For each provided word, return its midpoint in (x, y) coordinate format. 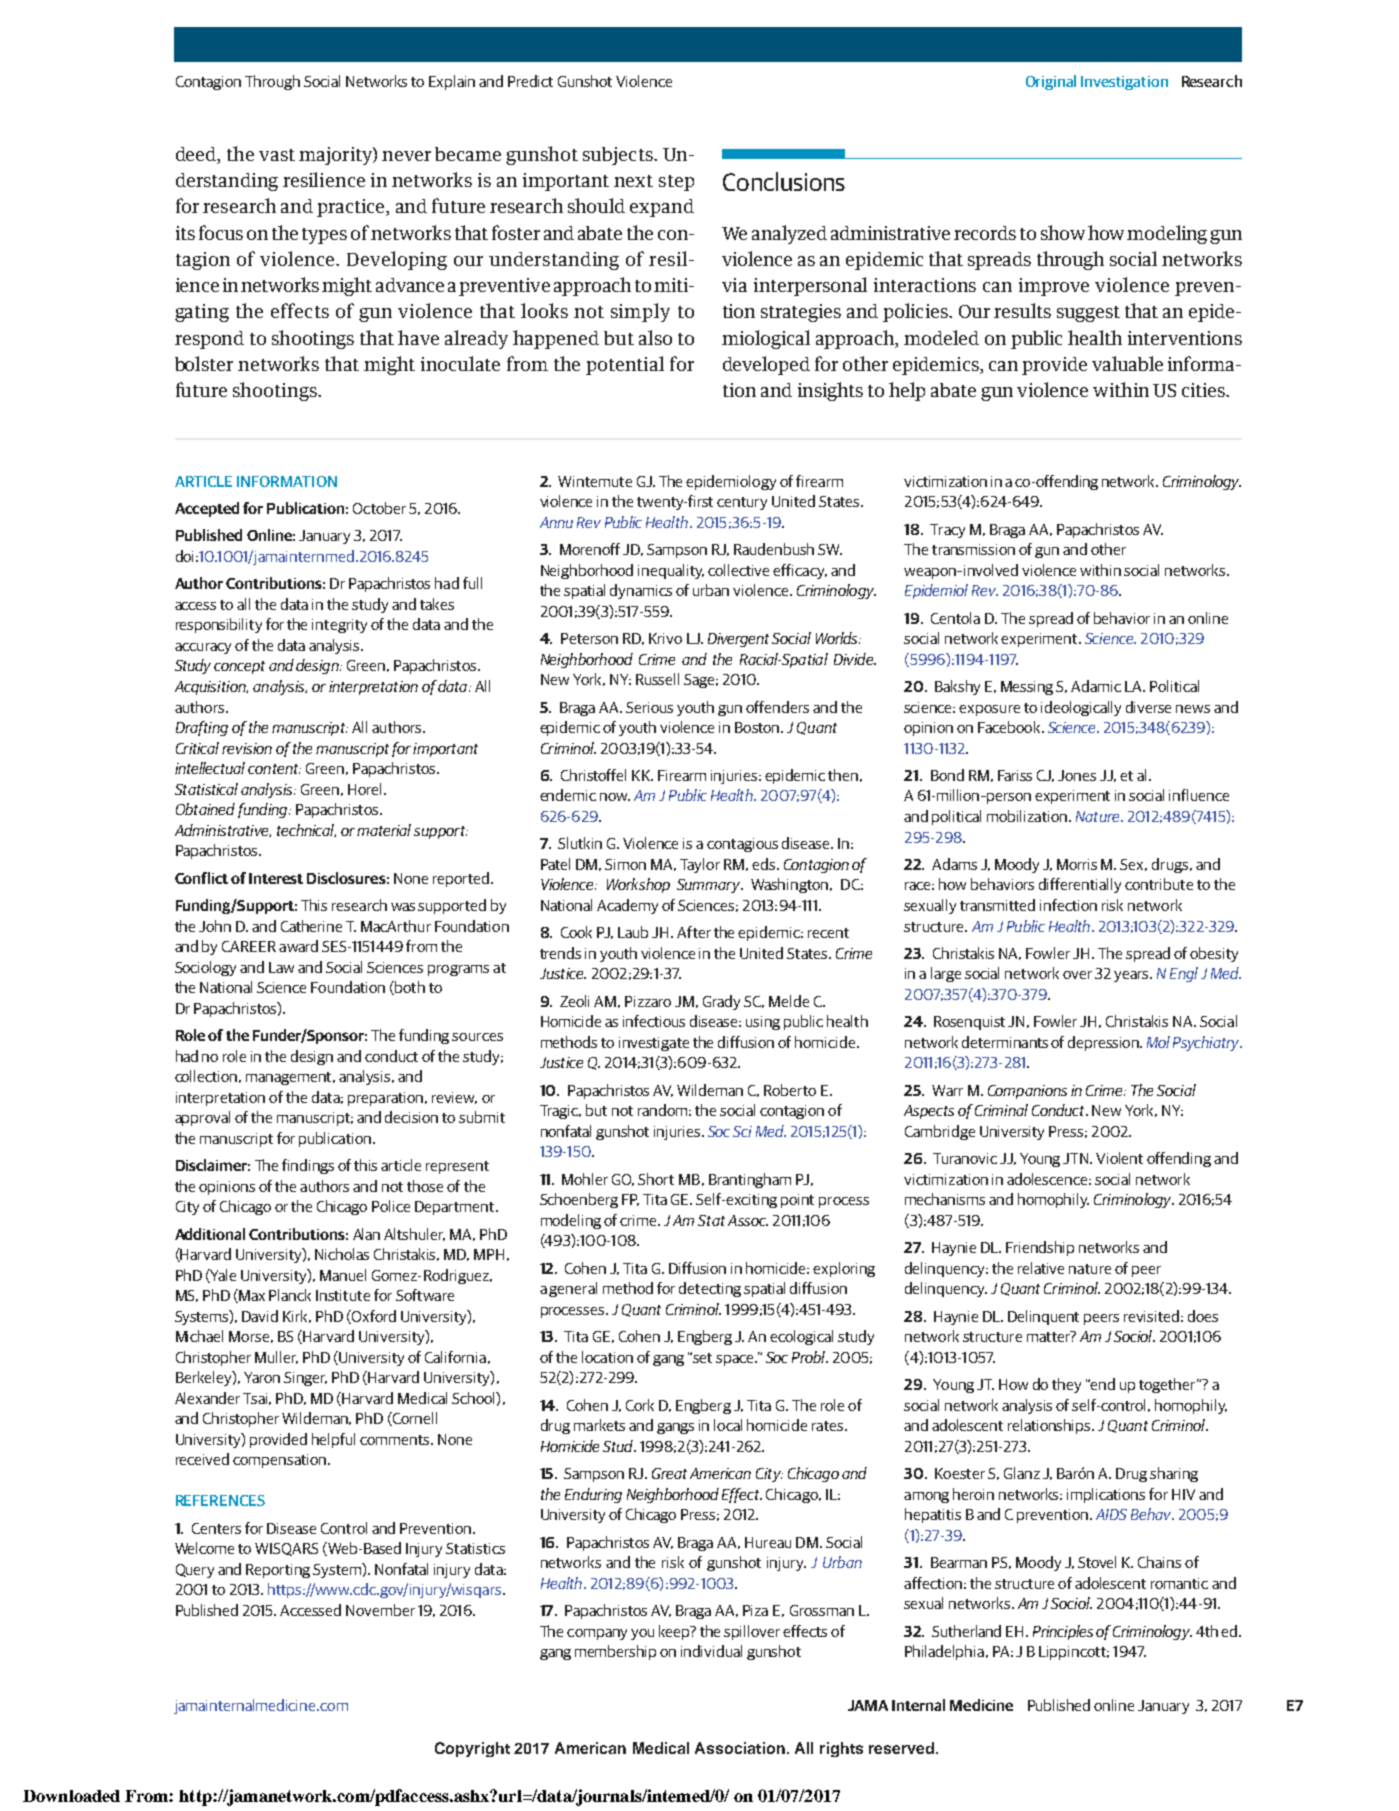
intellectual (210, 768)
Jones (1077, 775)
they (1066, 1385)
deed (197, 155)
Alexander (207, 1398)
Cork (640, 1405)
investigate (654, 1044)
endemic (568, 795)
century (742, 503)
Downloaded (71, 1796)
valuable (1127, 363)
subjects (619, 156)
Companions (1027, 1092)
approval (202, 1118)
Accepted (207, 509)
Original (1051, 82)
